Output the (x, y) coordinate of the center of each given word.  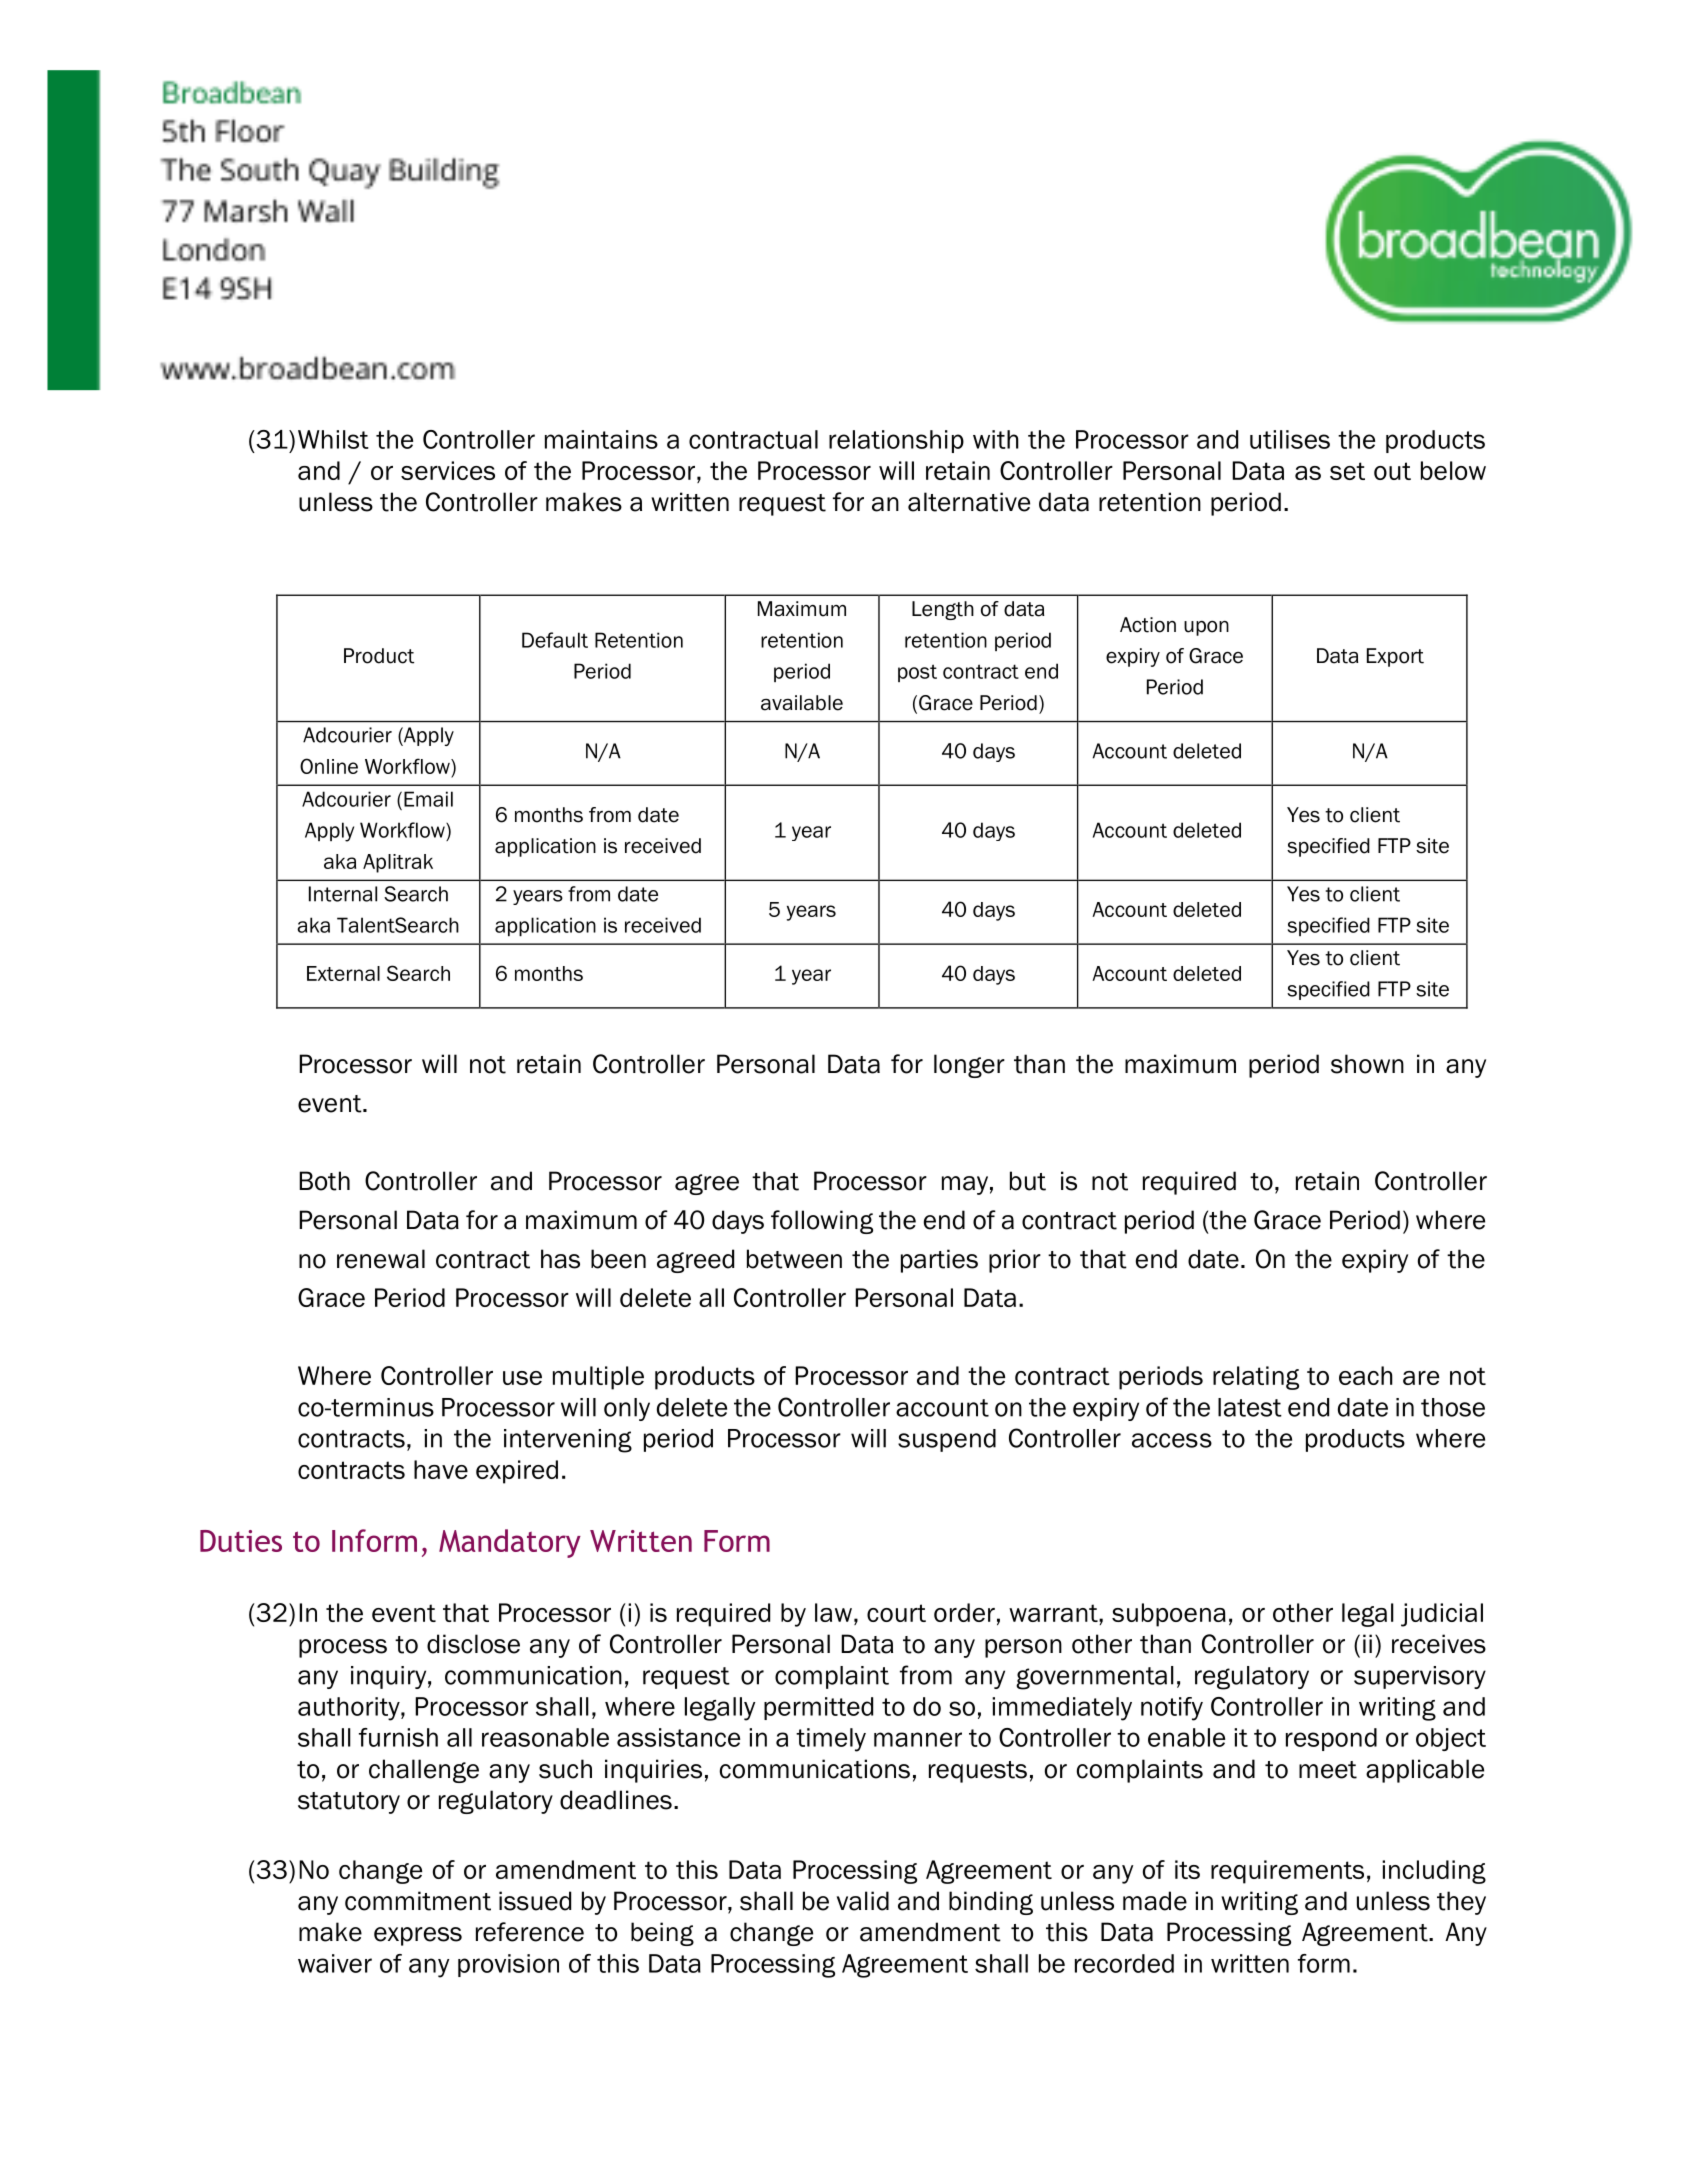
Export (1395, 657)
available (802, 703)
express (418, 1936)
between (794, 1259)
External (343, 973)
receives (1439, 1644)
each (1366, 1375)
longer (969, 1066)
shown (1367, 1064)
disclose (473, 1644)
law (833, 1612)
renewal (381, 1259)
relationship (896, 441)
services (448, 470)
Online (329, 766)
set (1347, 471)
